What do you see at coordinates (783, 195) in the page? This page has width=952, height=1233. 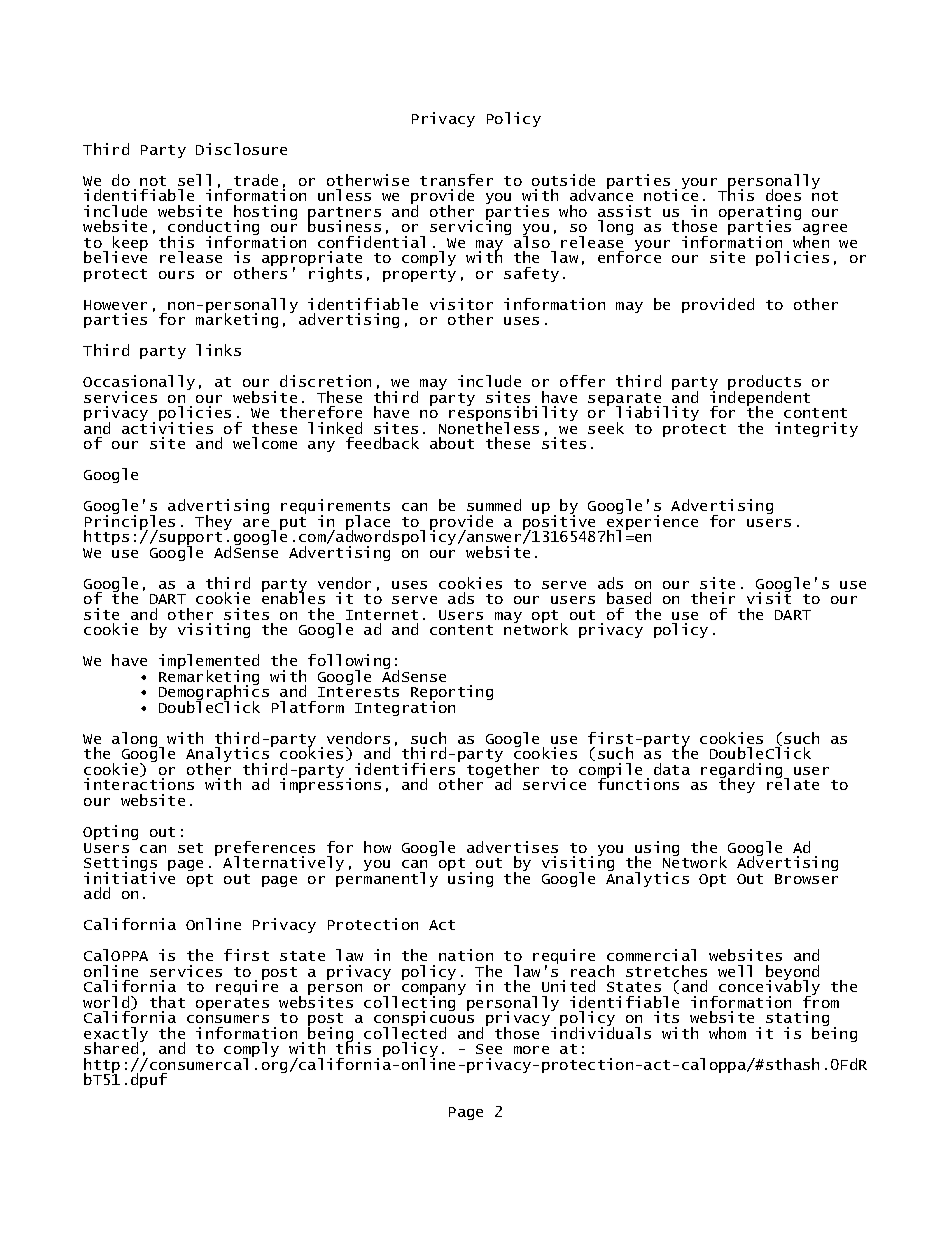 I see `does` at bounding box center [783, 195].
